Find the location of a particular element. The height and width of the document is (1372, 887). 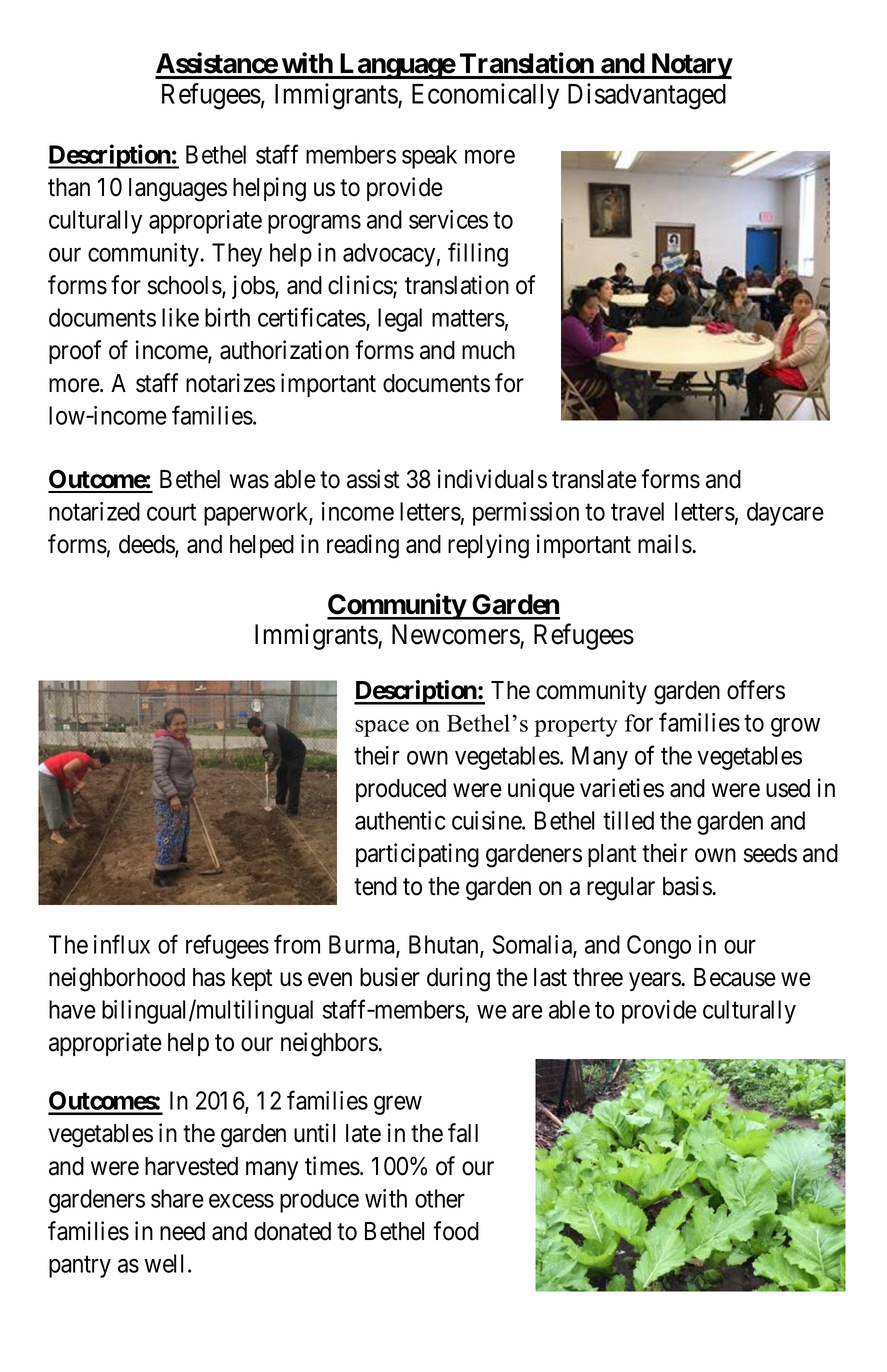

much is located at coordinates (488, 350).
